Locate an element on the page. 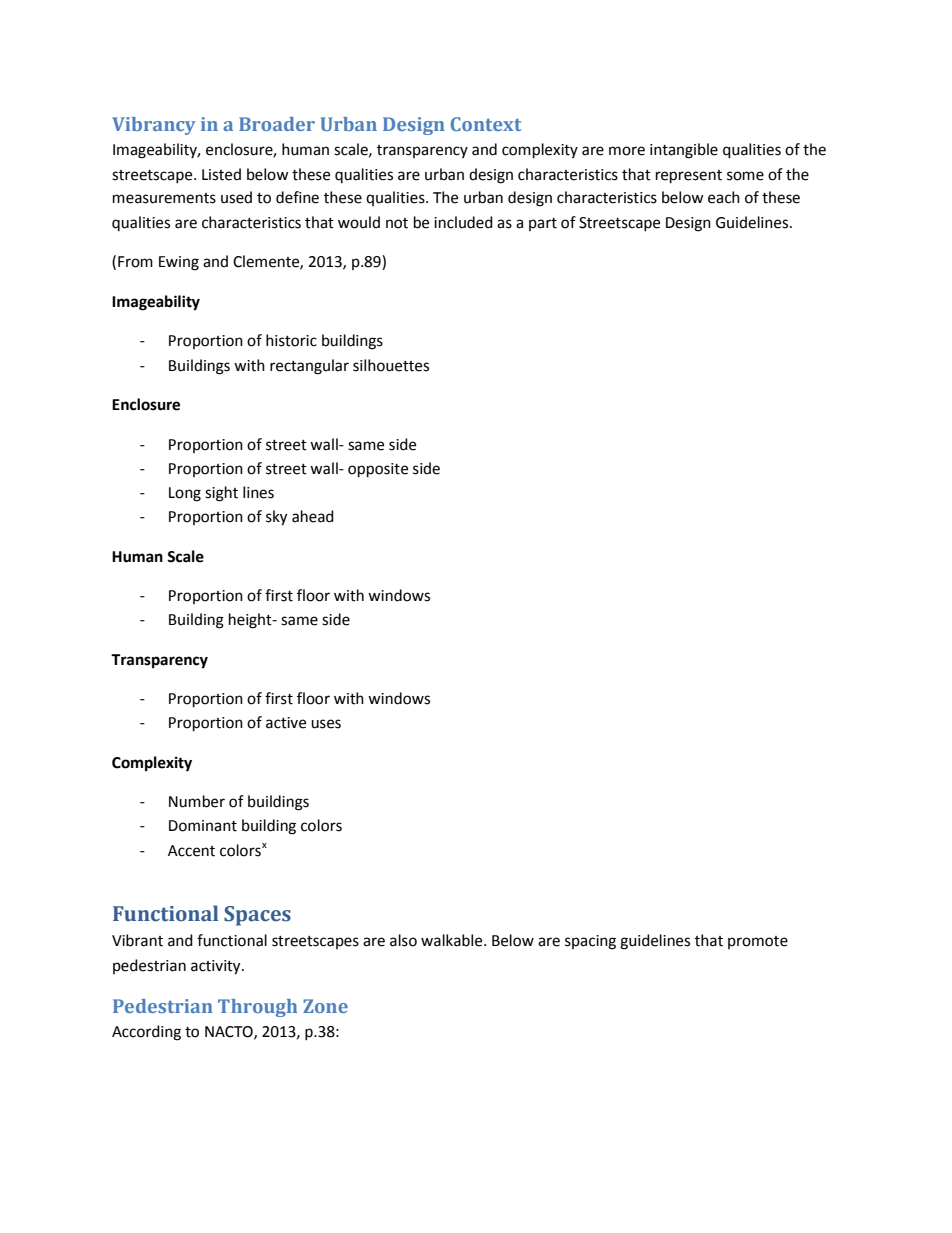 The image size is (952, 1233). Context is located at coordinates (486, 124).
